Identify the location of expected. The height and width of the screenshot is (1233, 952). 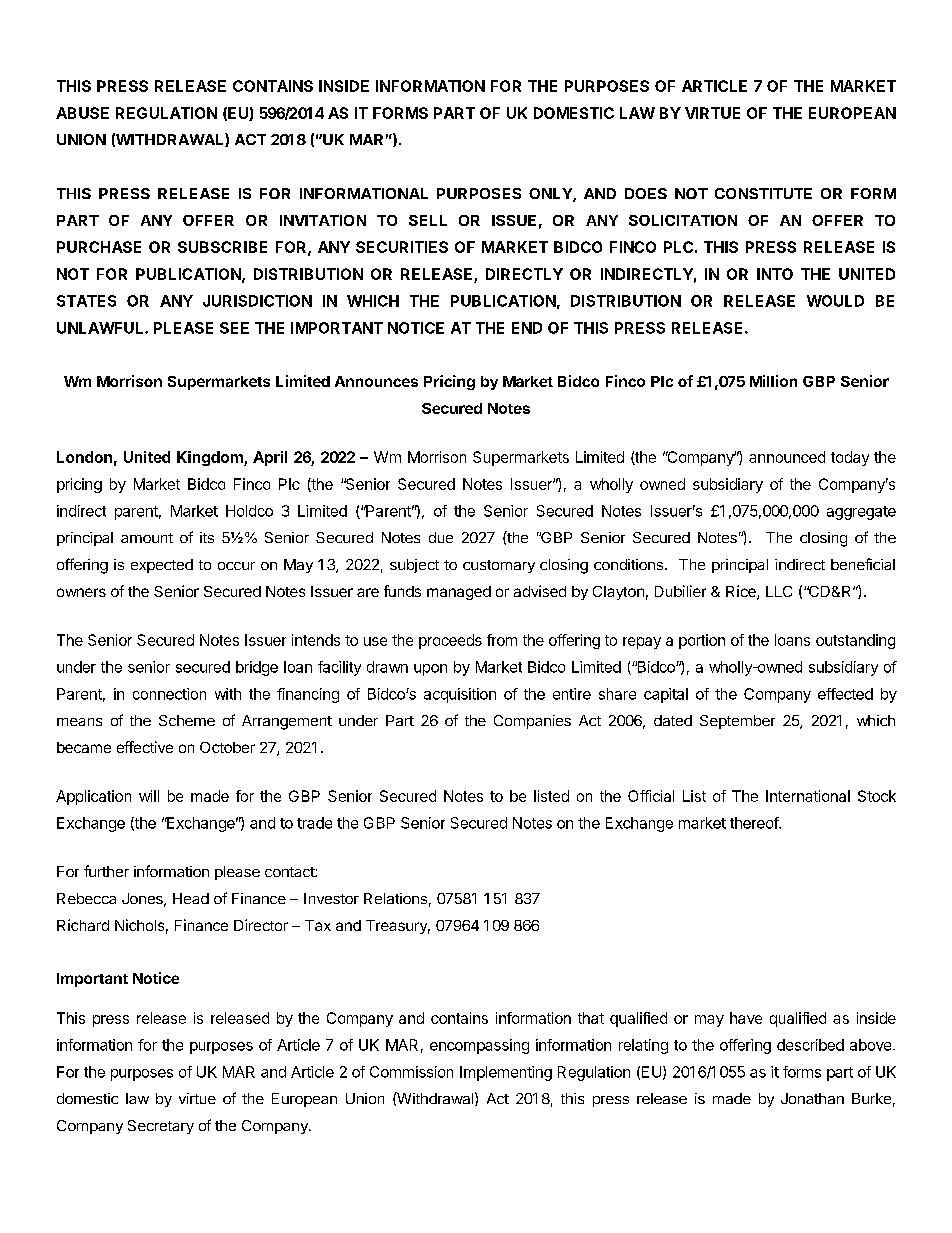
(162, 566).
